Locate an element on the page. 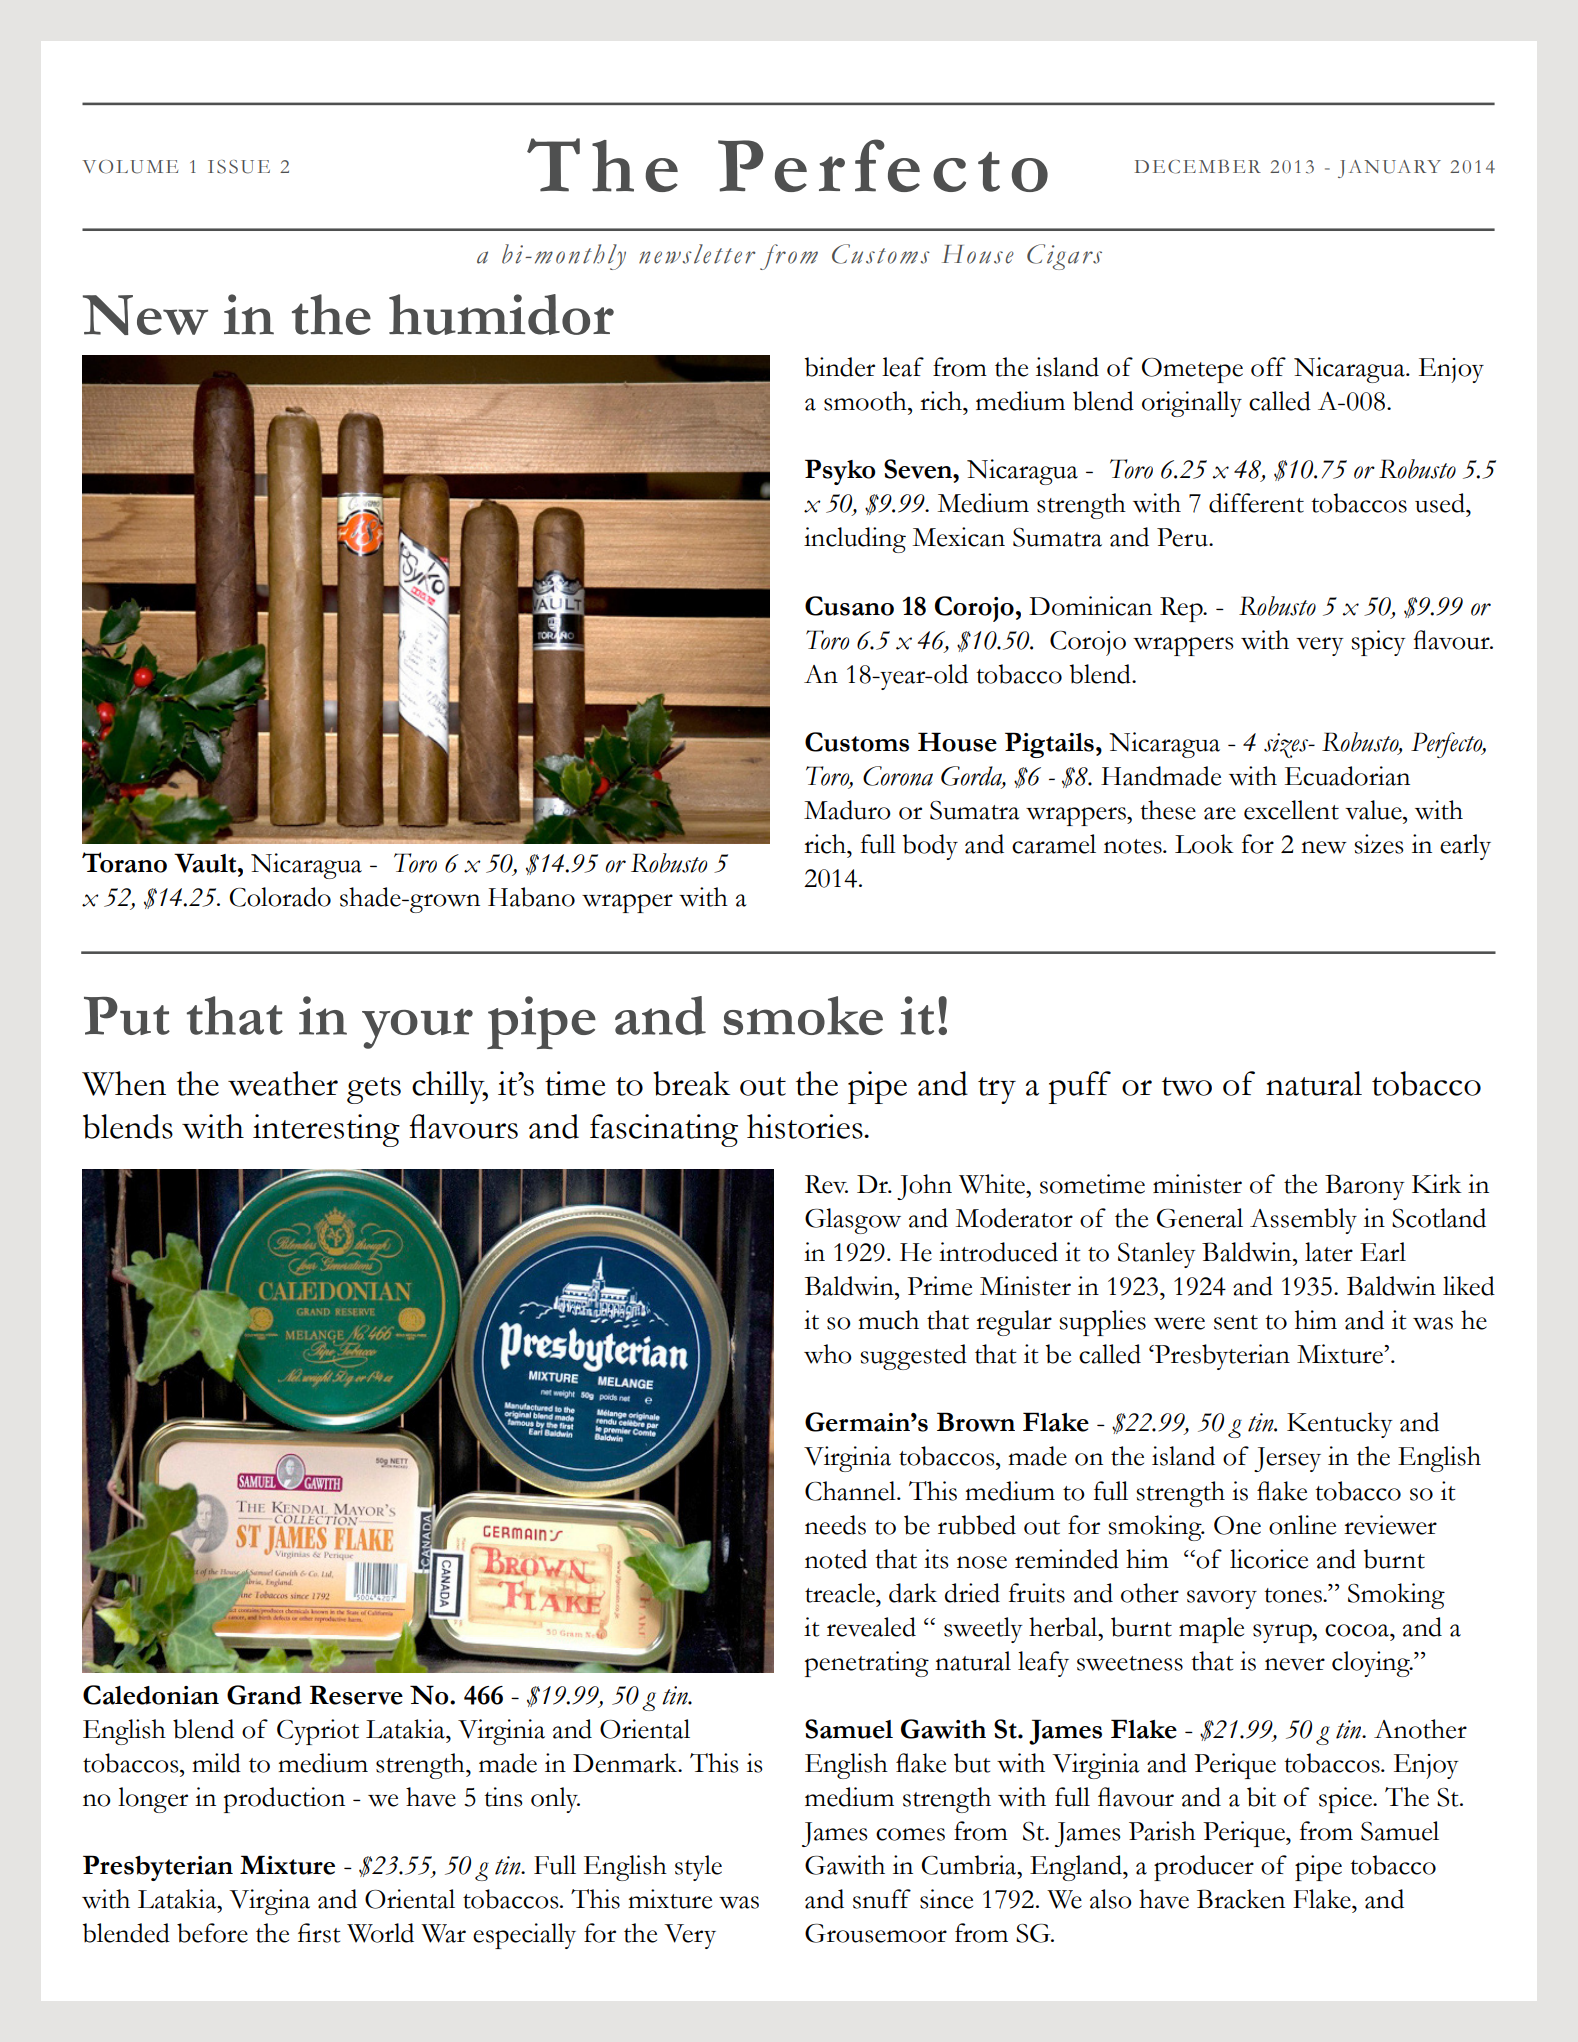 This document has height=2042, width=1578. VOLUME is located at coordinates (130, 167).
